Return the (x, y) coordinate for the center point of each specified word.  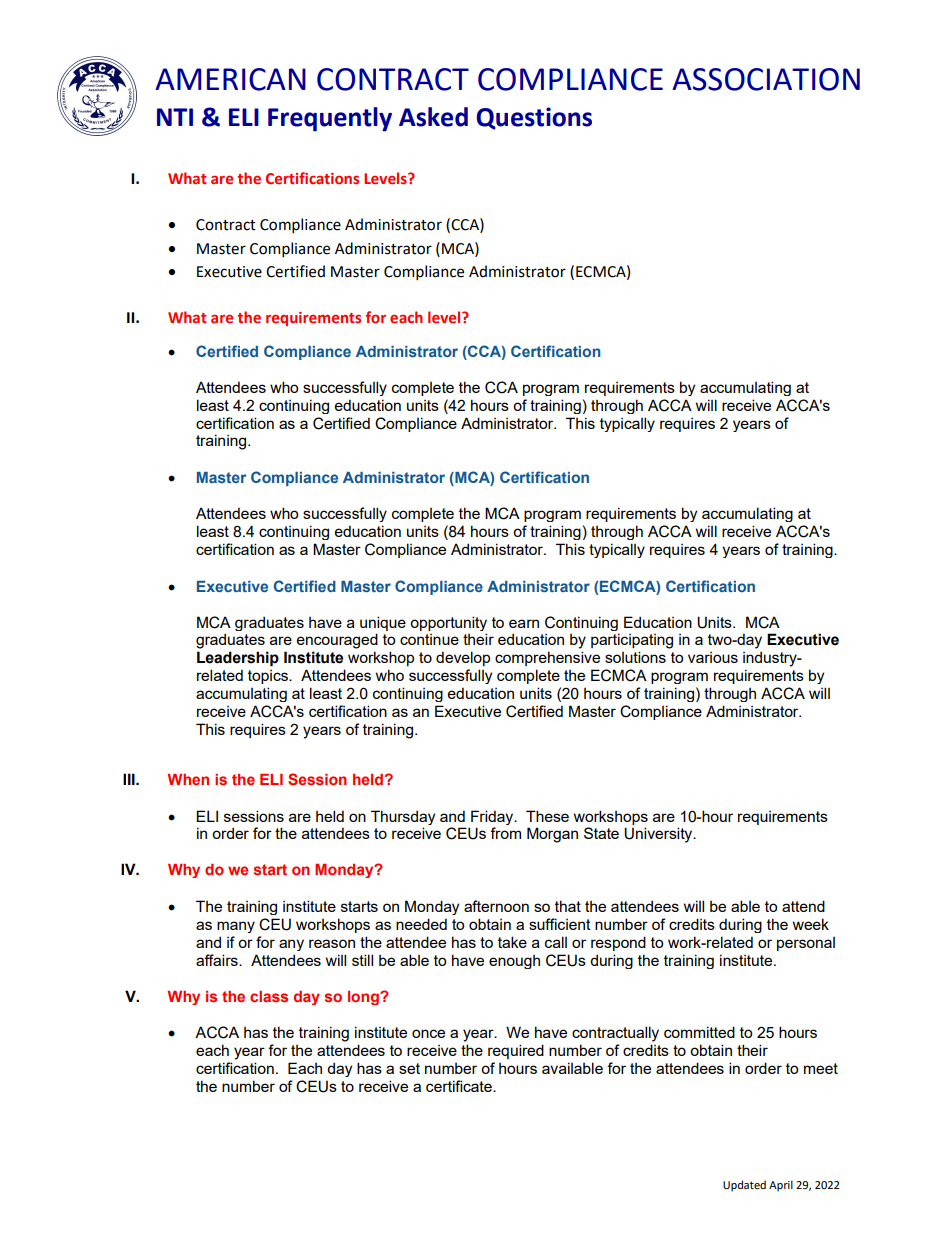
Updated (744, 1186)
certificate (460, 1086)
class (269, 996)
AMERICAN (230, 79)
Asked (433, 117)
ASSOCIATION (766, 79)
